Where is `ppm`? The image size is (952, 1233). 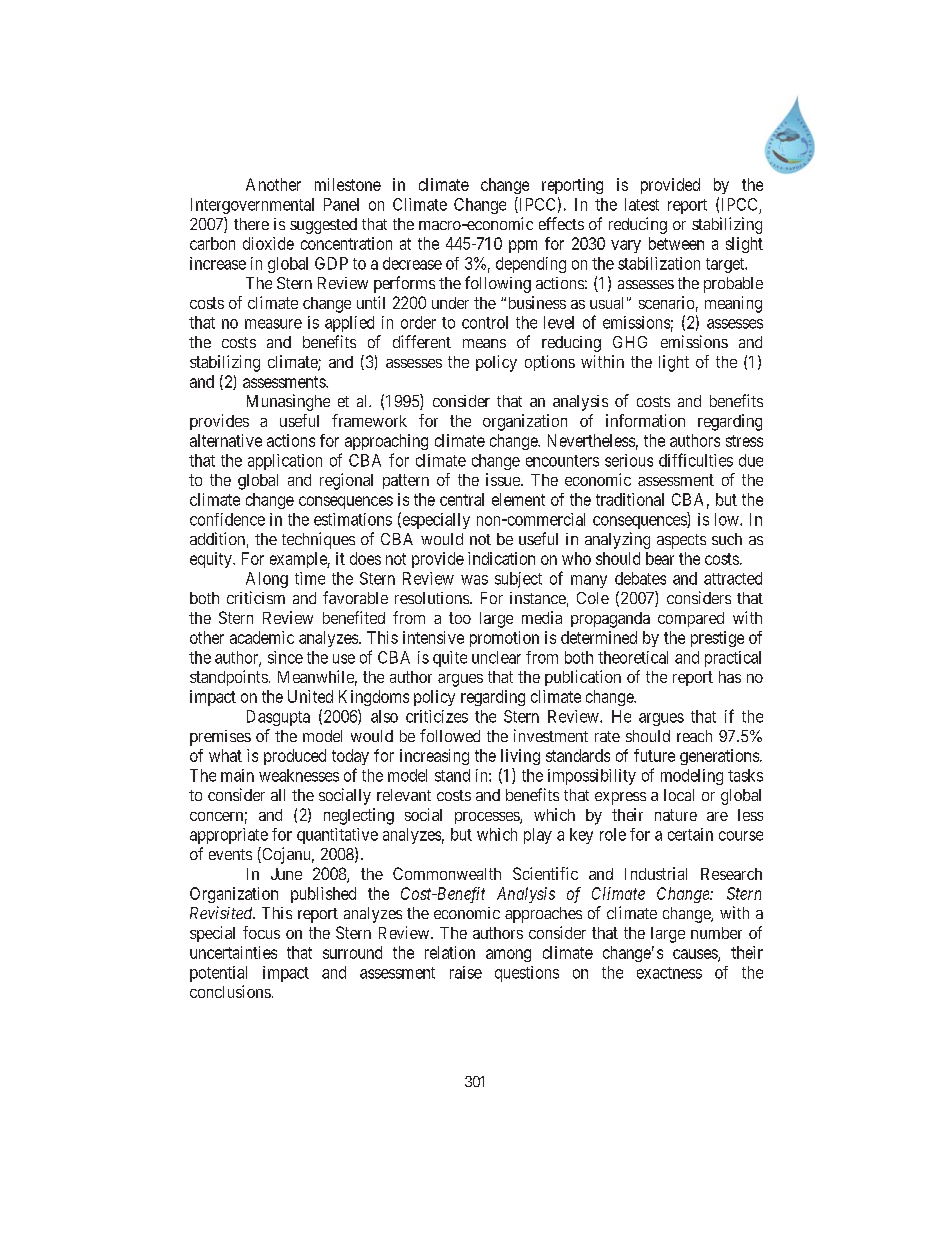
ppm is located at coordinates (523, 246).
